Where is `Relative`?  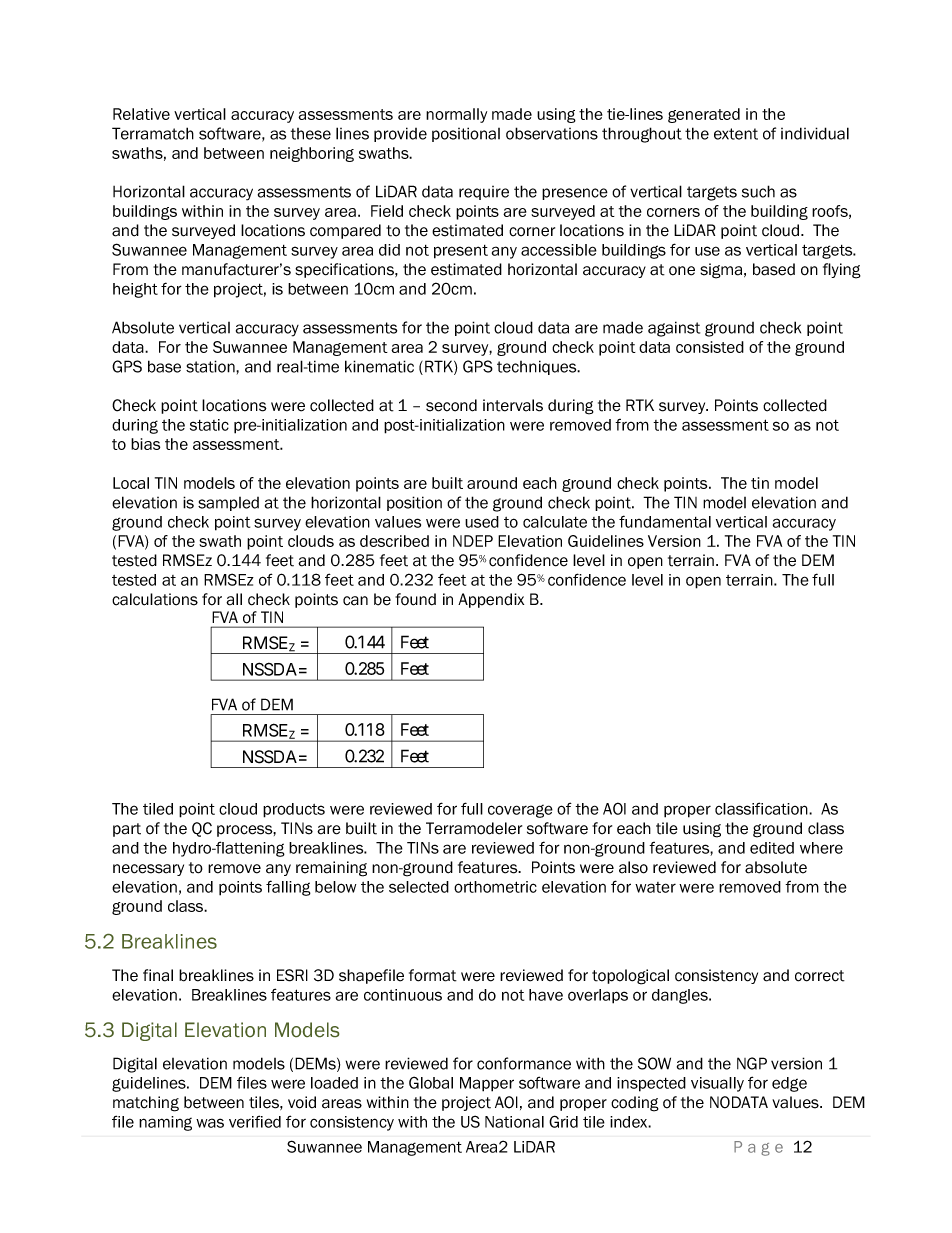
Relative is located at coordinates (141, 114).
